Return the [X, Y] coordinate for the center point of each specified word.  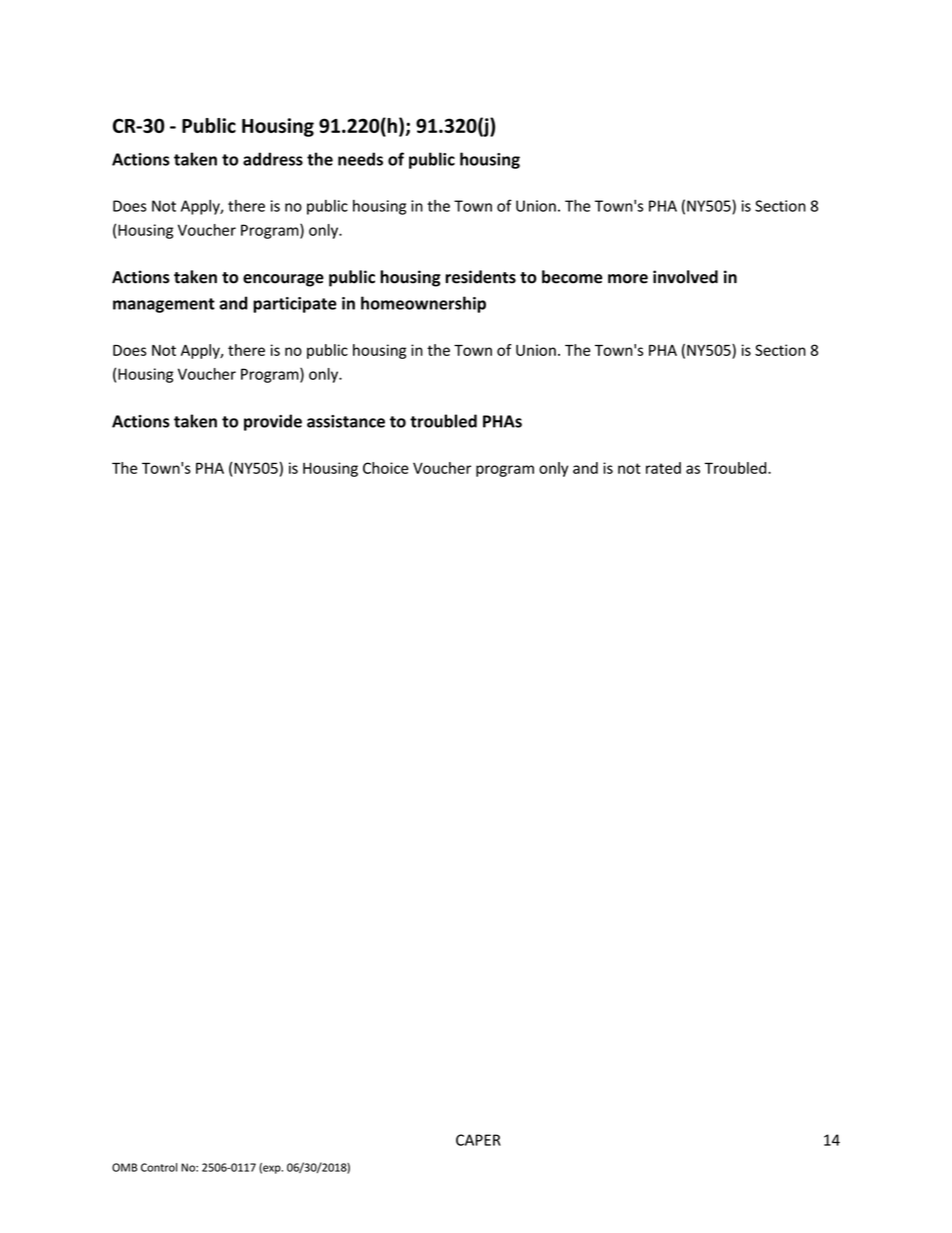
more [628, 279]
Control [159, 1167]
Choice [386, 468]
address [273, 159]
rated [663, 468]
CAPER [478, 1140]
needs [360, 159]
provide [273, 422]
